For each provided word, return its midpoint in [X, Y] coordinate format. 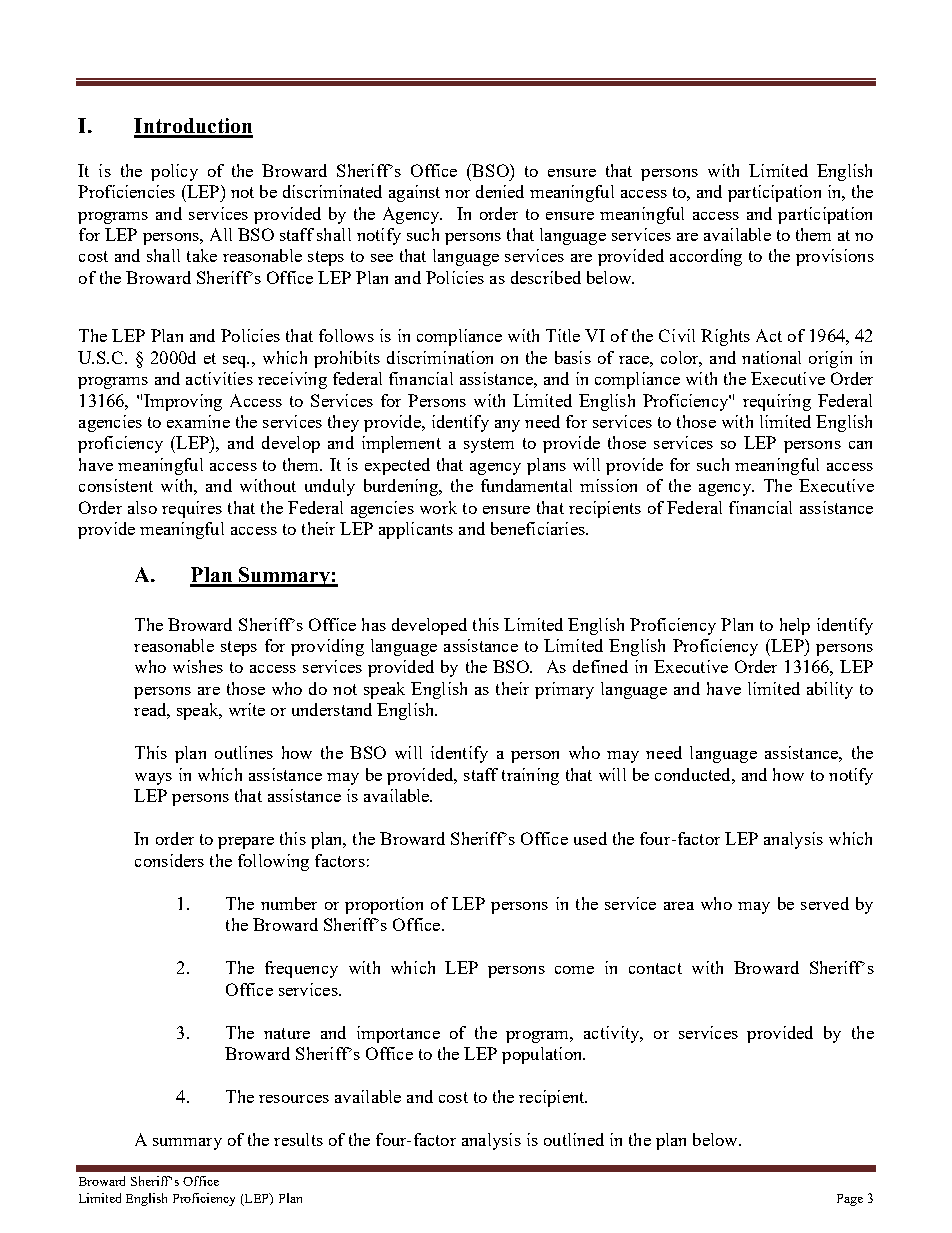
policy [174, 172]
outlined [574, 1139]
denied [500, 191]
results [298, 1139]
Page [850, 1200]
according [706, 257]
